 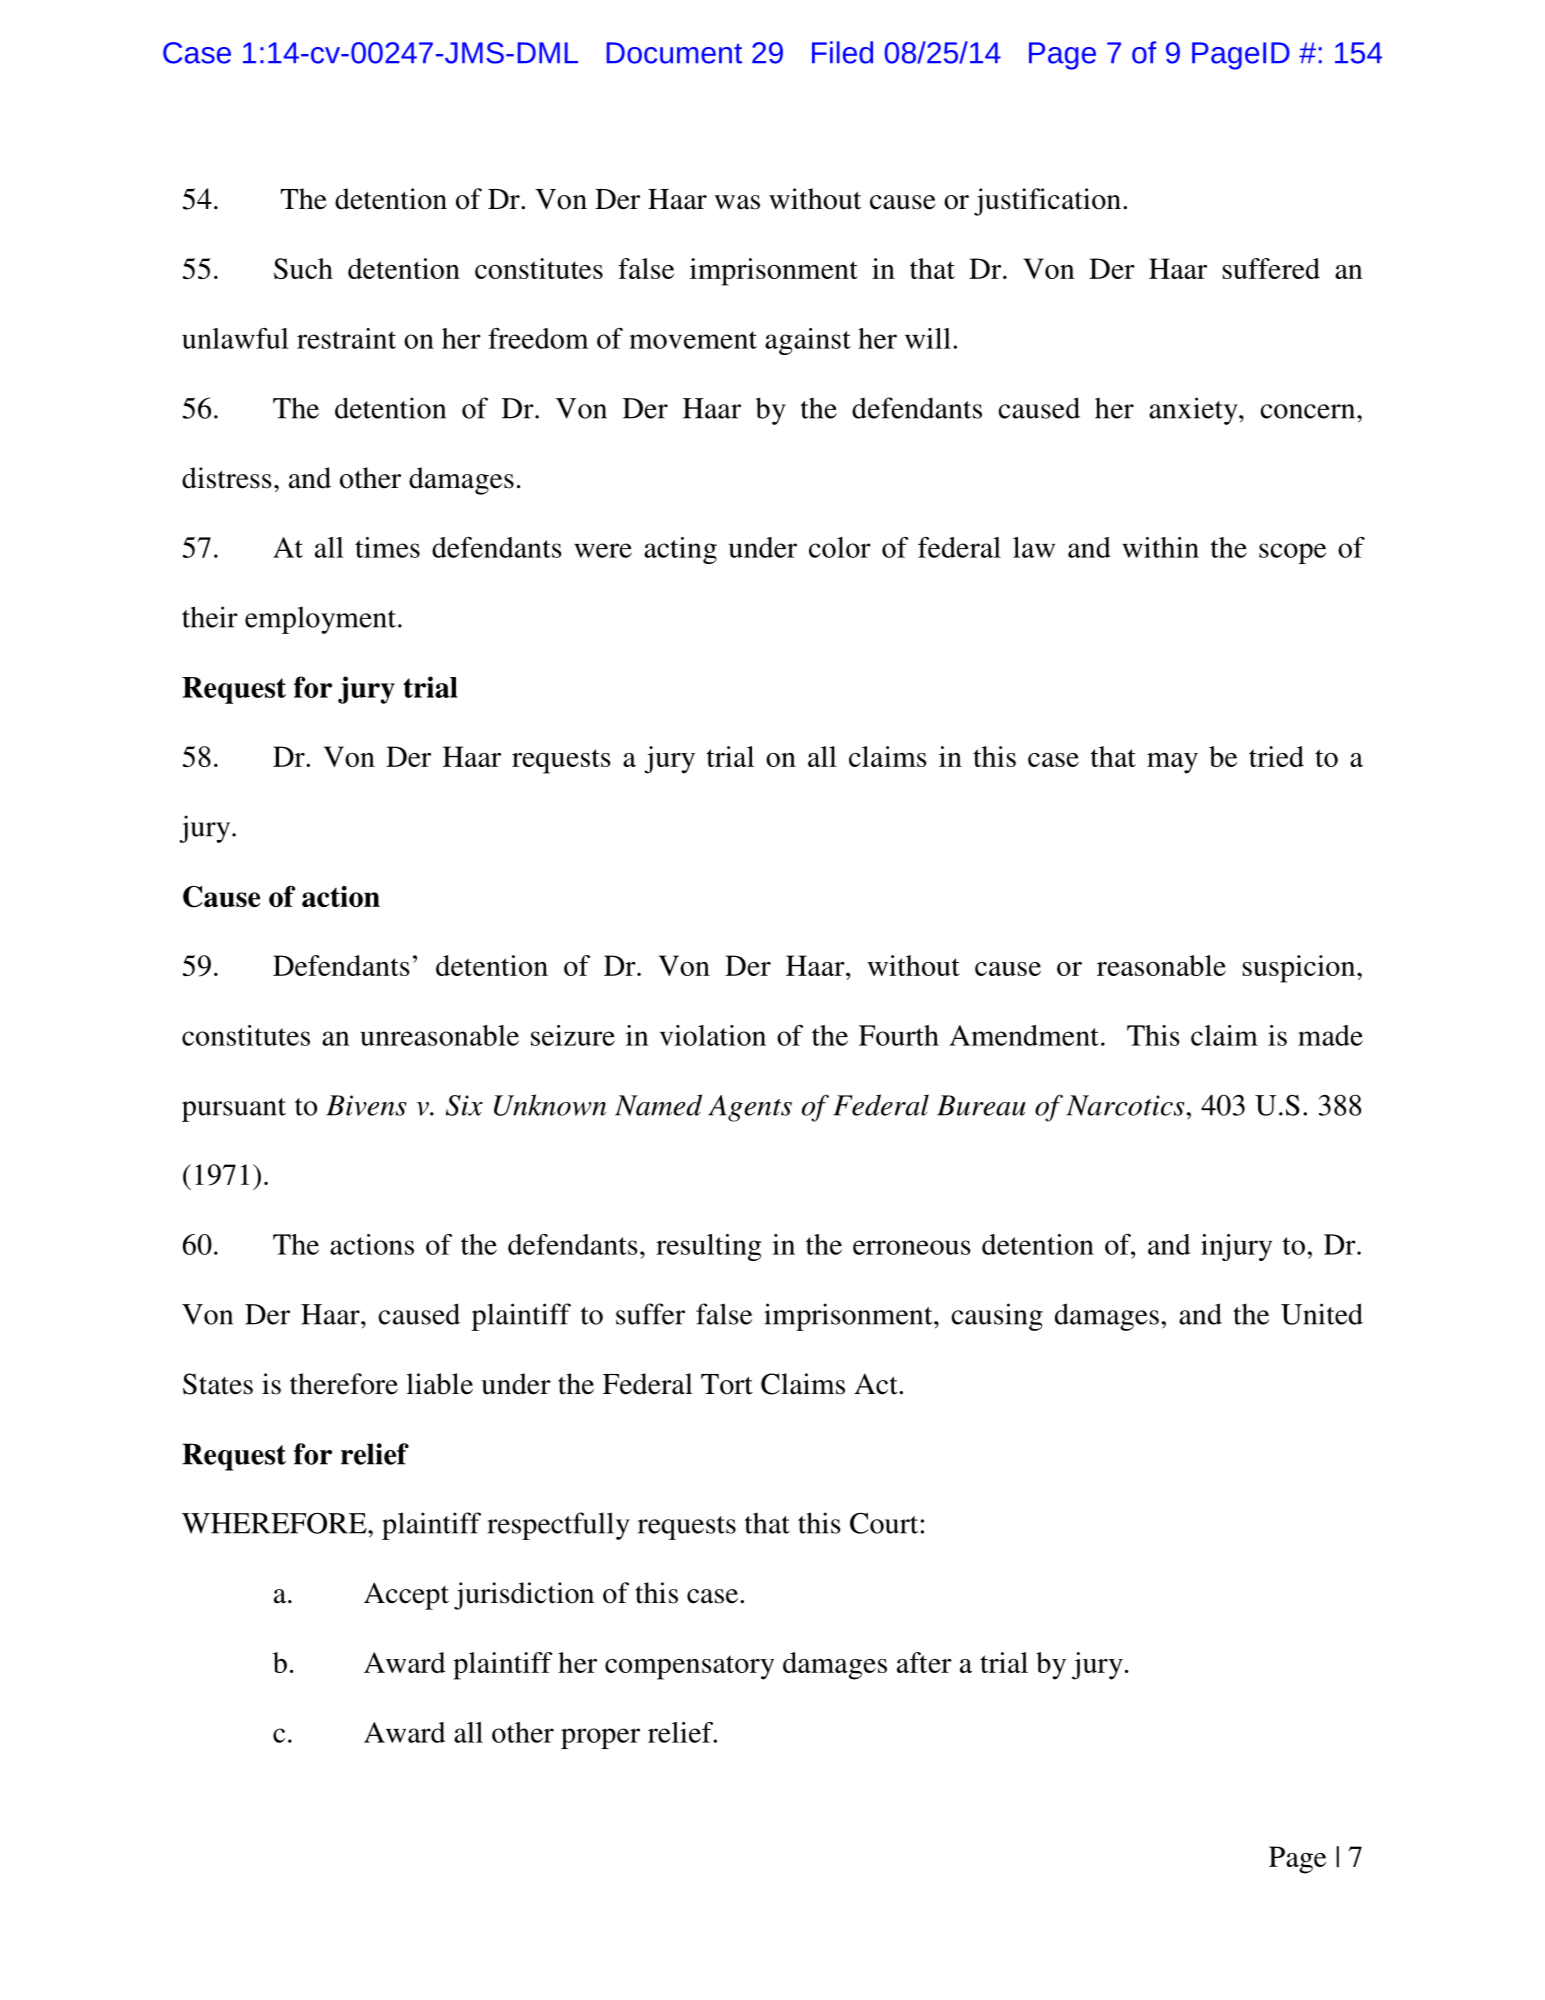 I want to click on Narcotics, so click(x=1126, y=1105).
